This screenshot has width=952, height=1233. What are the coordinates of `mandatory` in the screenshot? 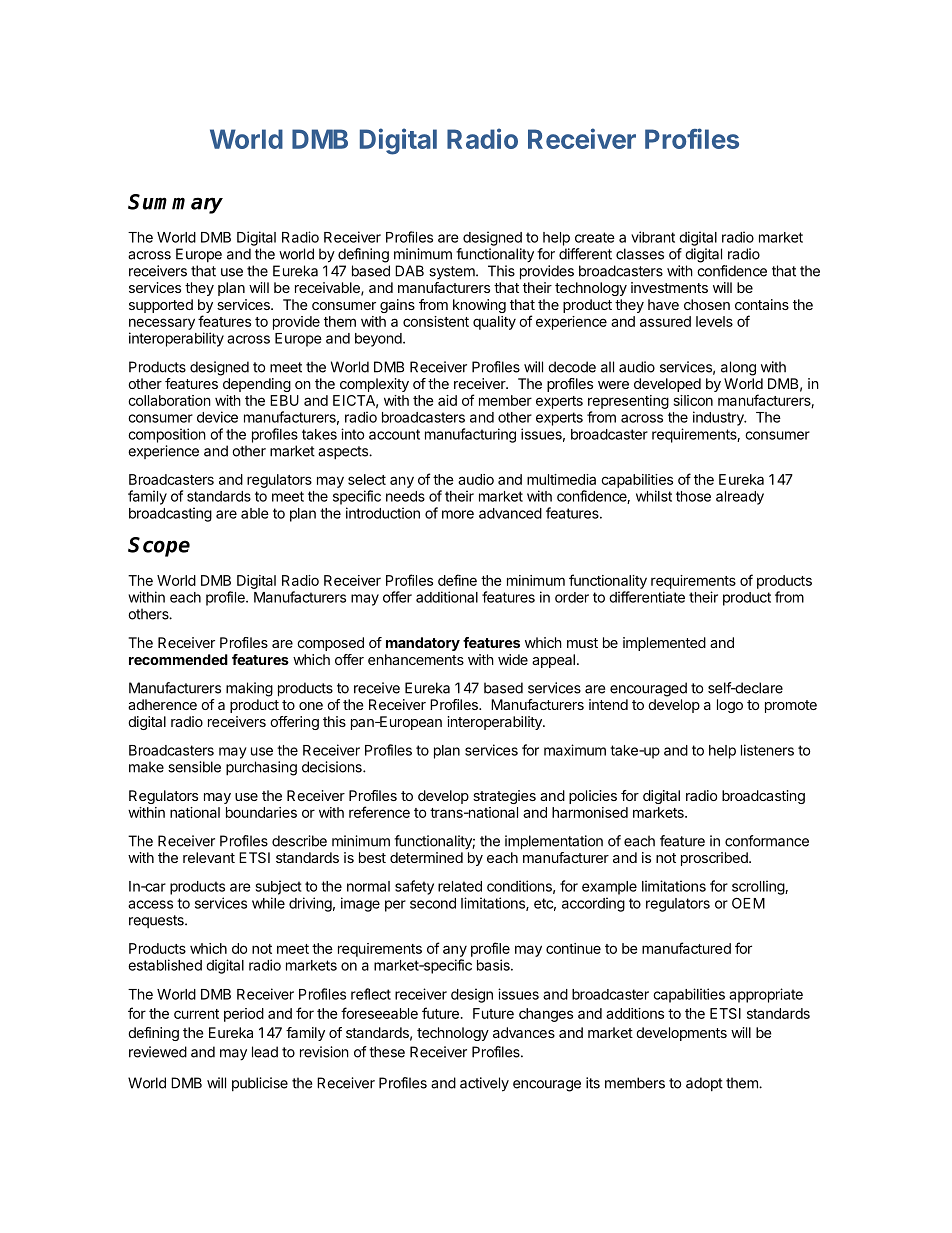 It's located at (423, 644).
